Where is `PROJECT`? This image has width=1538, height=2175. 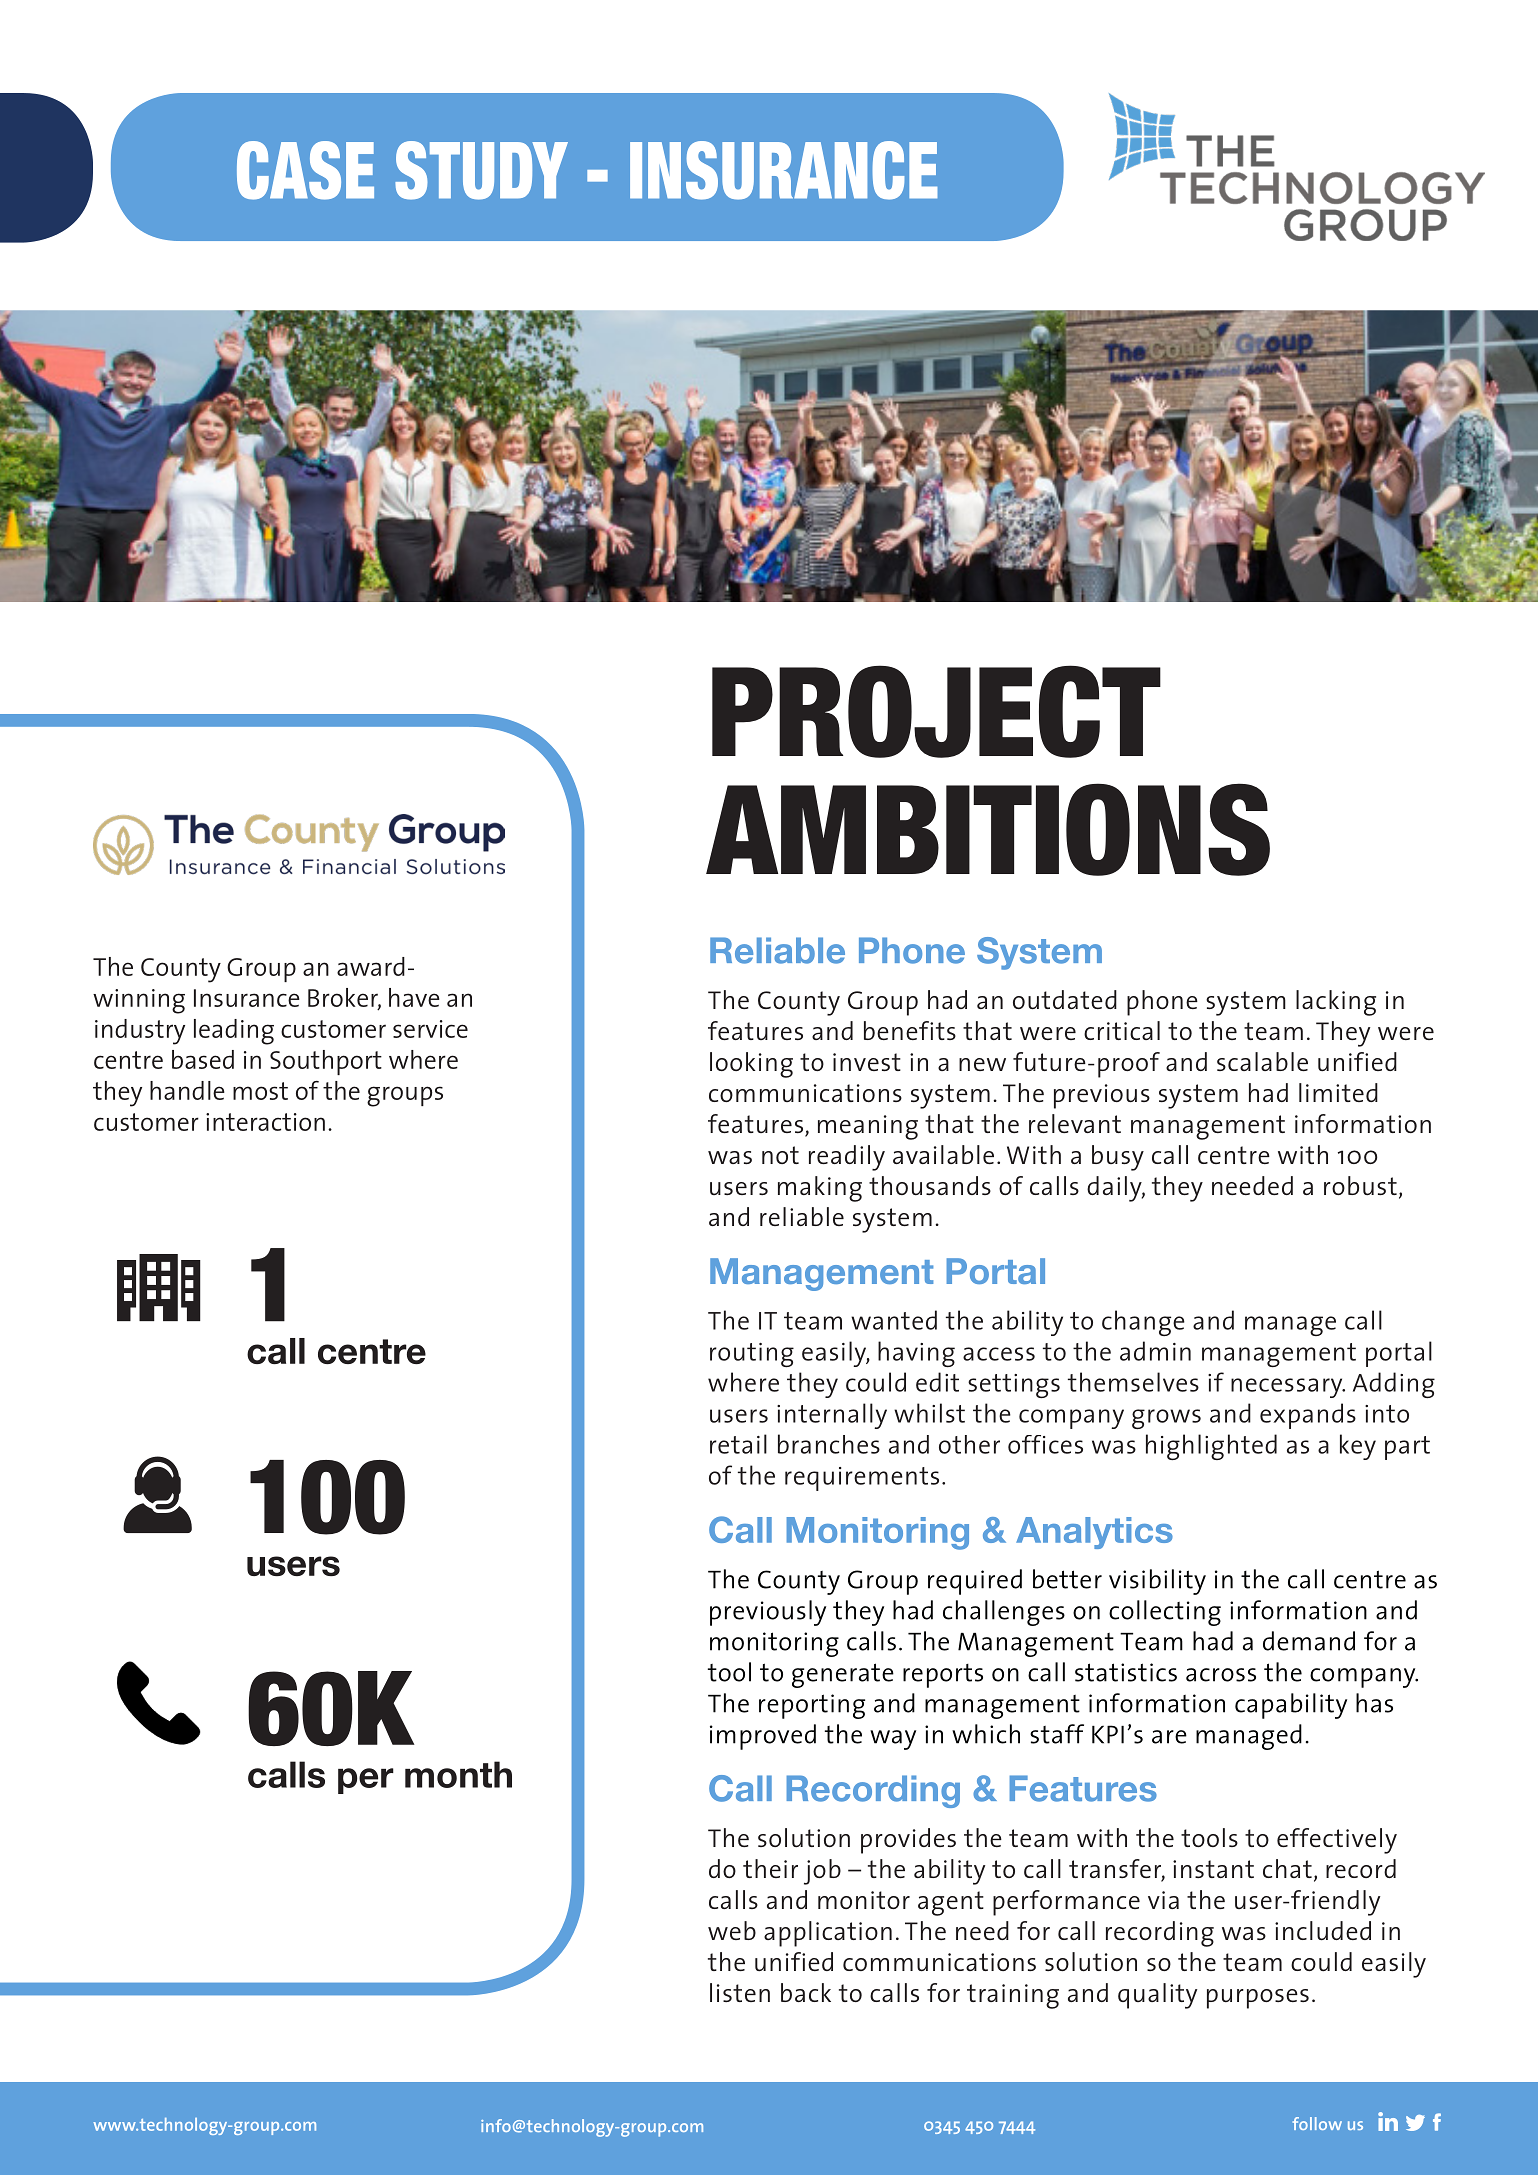 PROJECT is located at coordinates (936, 711).
